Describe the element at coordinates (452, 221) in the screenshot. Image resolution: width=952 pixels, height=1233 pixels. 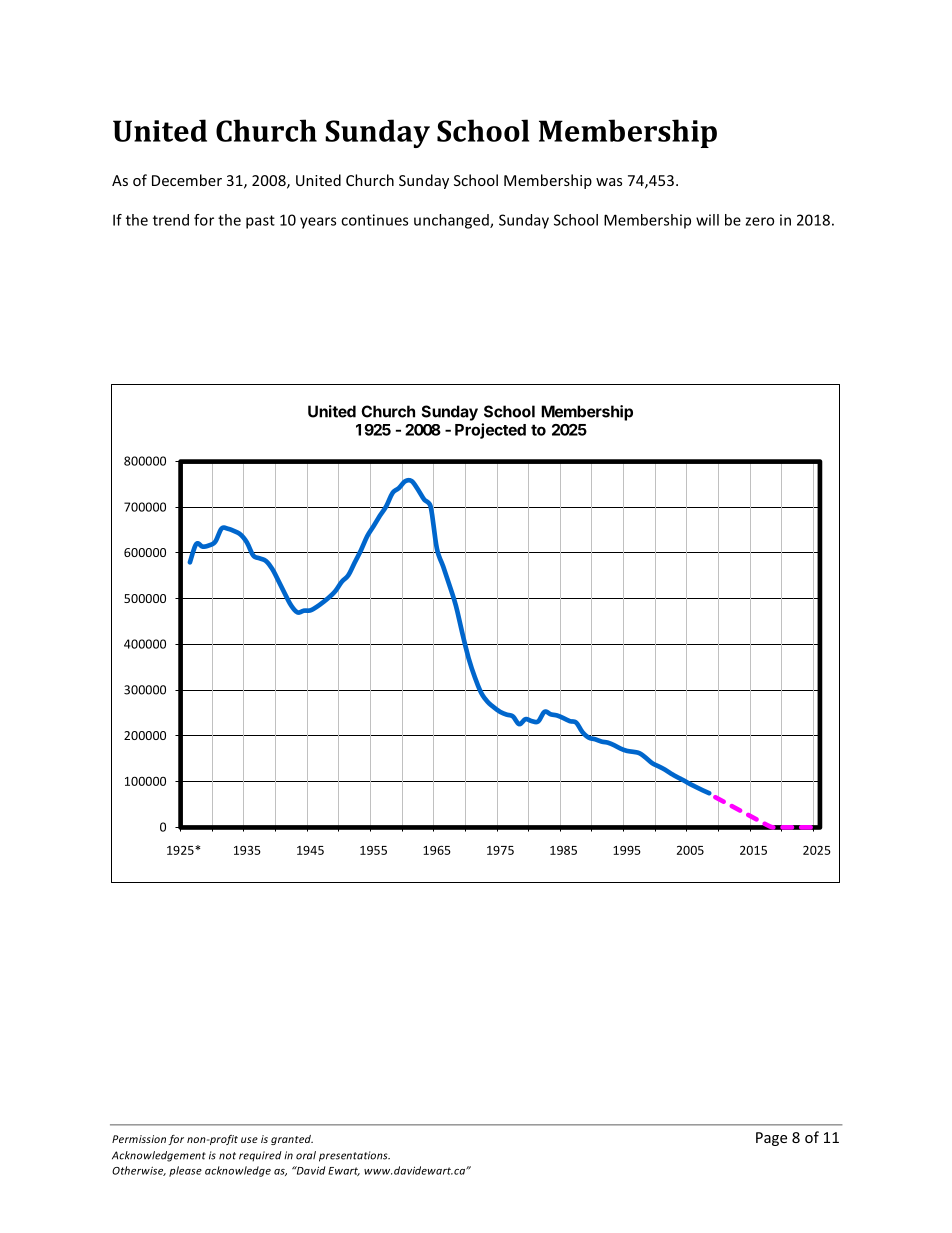
I see `unchanged` at that location.
